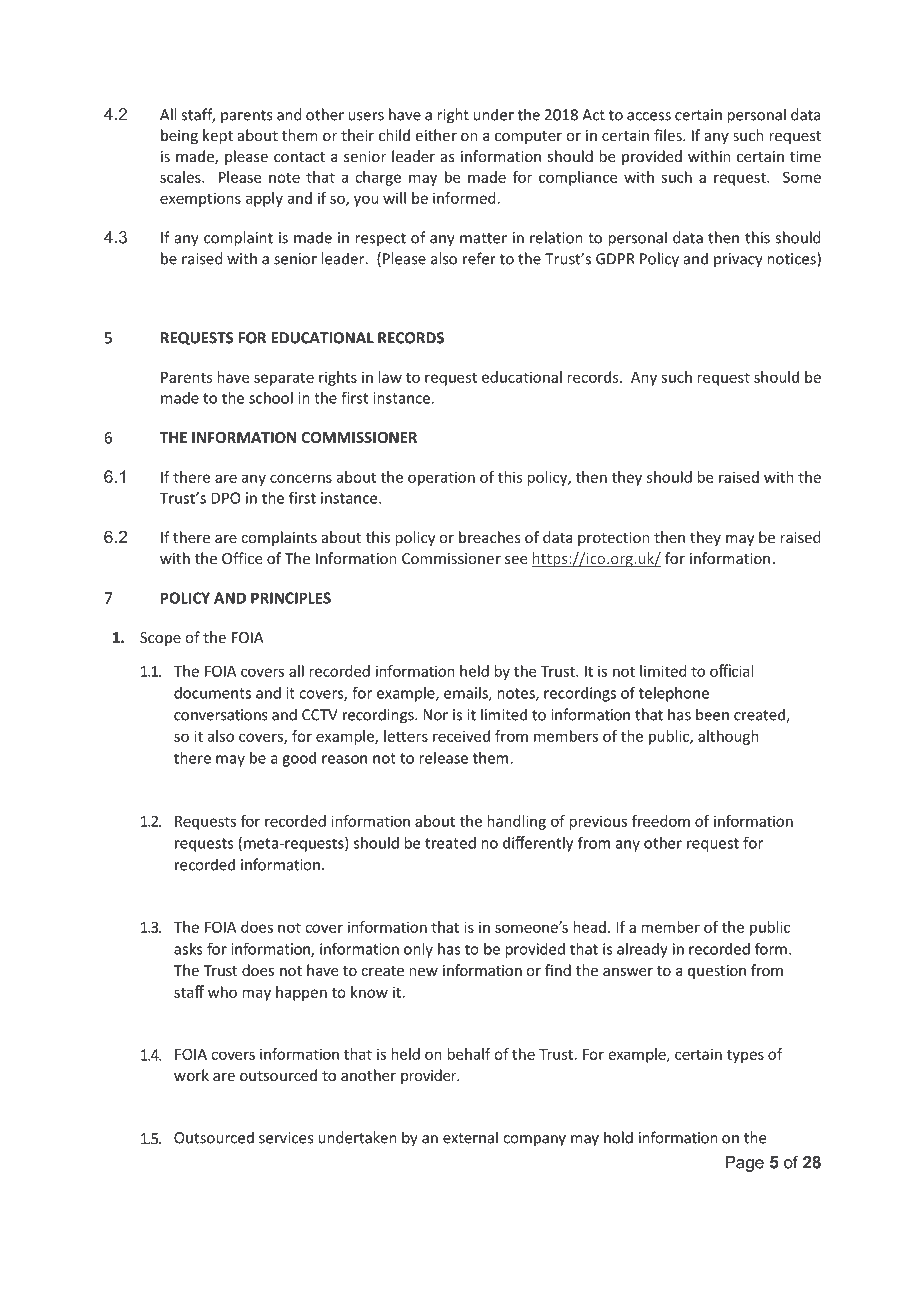 This screenshot has height=1309, width=924. Describe the element at coordinates (528, 137) in the screenshot. I see `computer` at that location.
